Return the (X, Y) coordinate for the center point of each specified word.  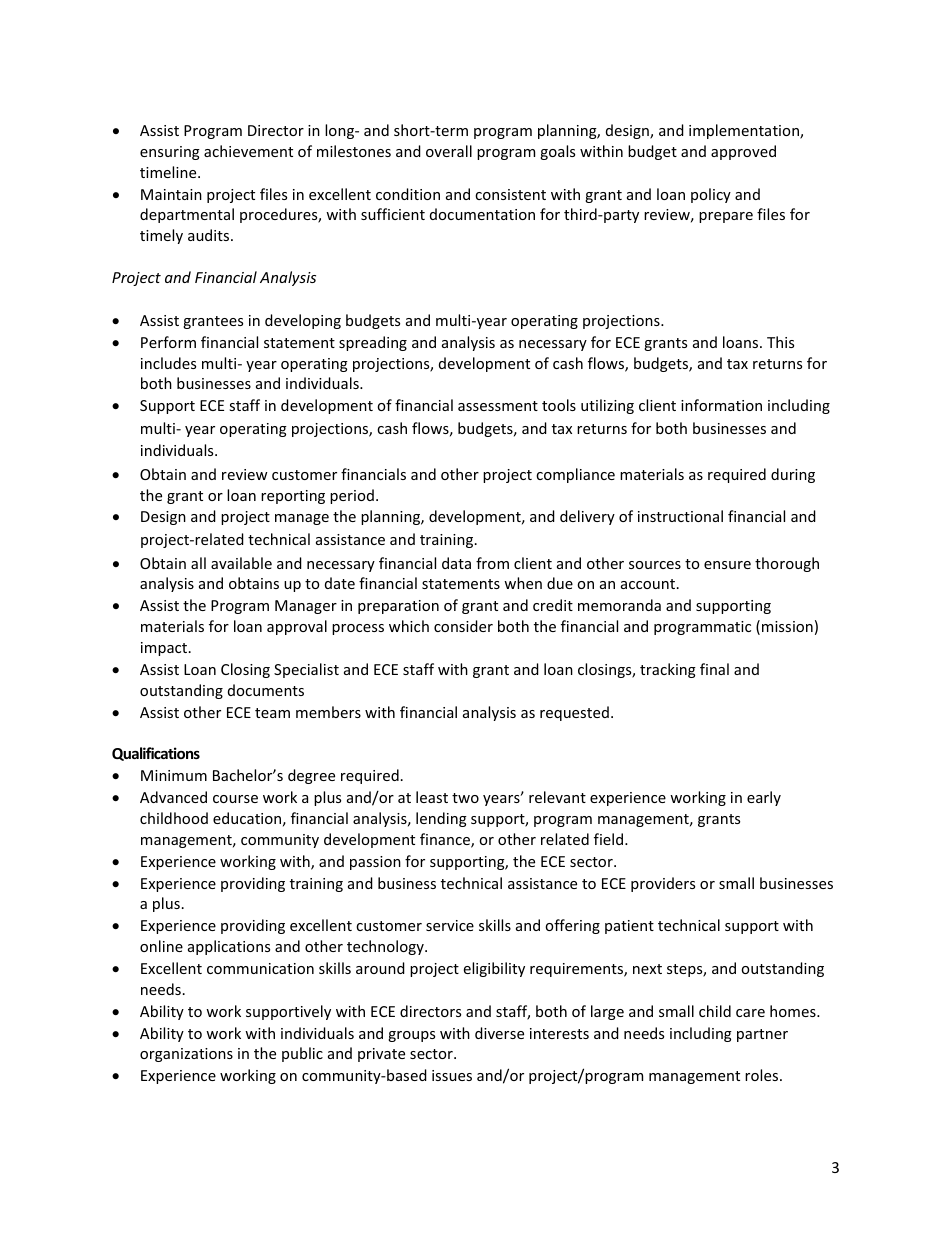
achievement (248, 151)
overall (449, 151)
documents (266, 690)
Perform (168, 342)
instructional (680, 516)
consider (463, 626)
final (714, 669)
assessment (498, 406)
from (492, 563)
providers (663, 884)
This (780, 342)
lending (441, 819)
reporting (293, 497)
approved (743, 152)
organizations (186, 1055)
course (235, 799)
